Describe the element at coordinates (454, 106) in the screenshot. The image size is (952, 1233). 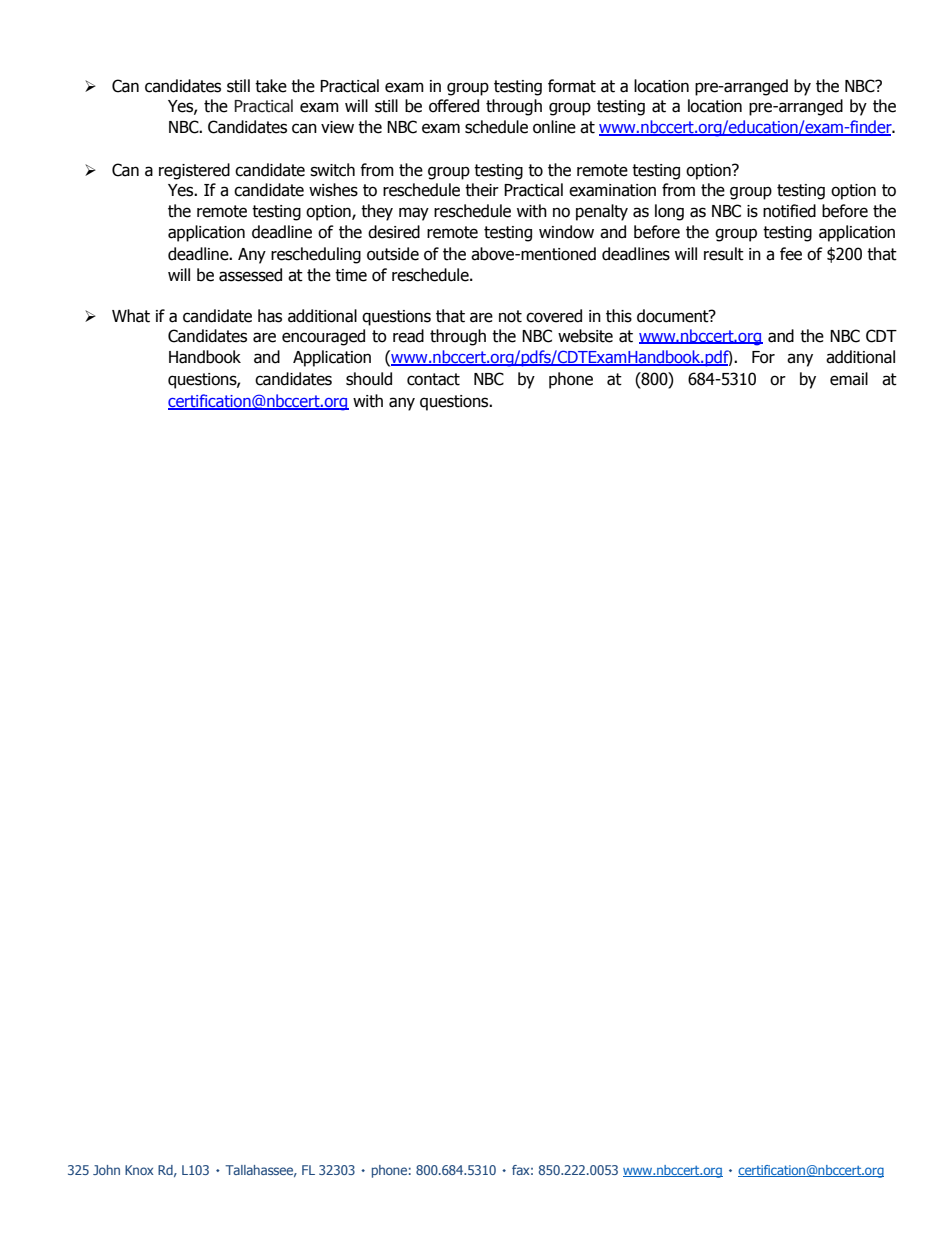
I see `offered` at that location.
